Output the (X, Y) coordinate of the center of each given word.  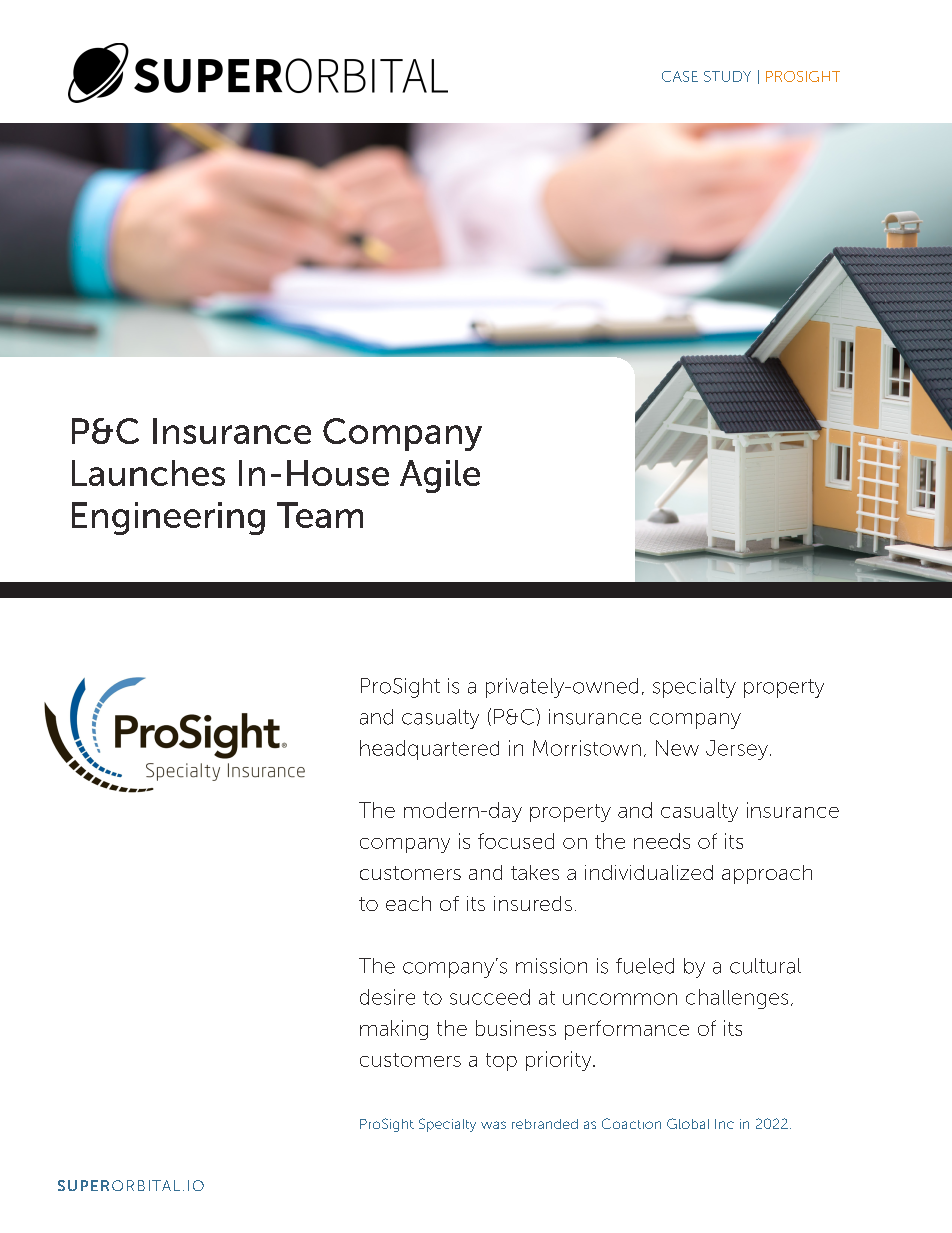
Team (320, 515)
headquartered (429, 750)
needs (662, 841)
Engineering (168, 518)
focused (516, 841)
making (394, 1030)
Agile (440, 476)
